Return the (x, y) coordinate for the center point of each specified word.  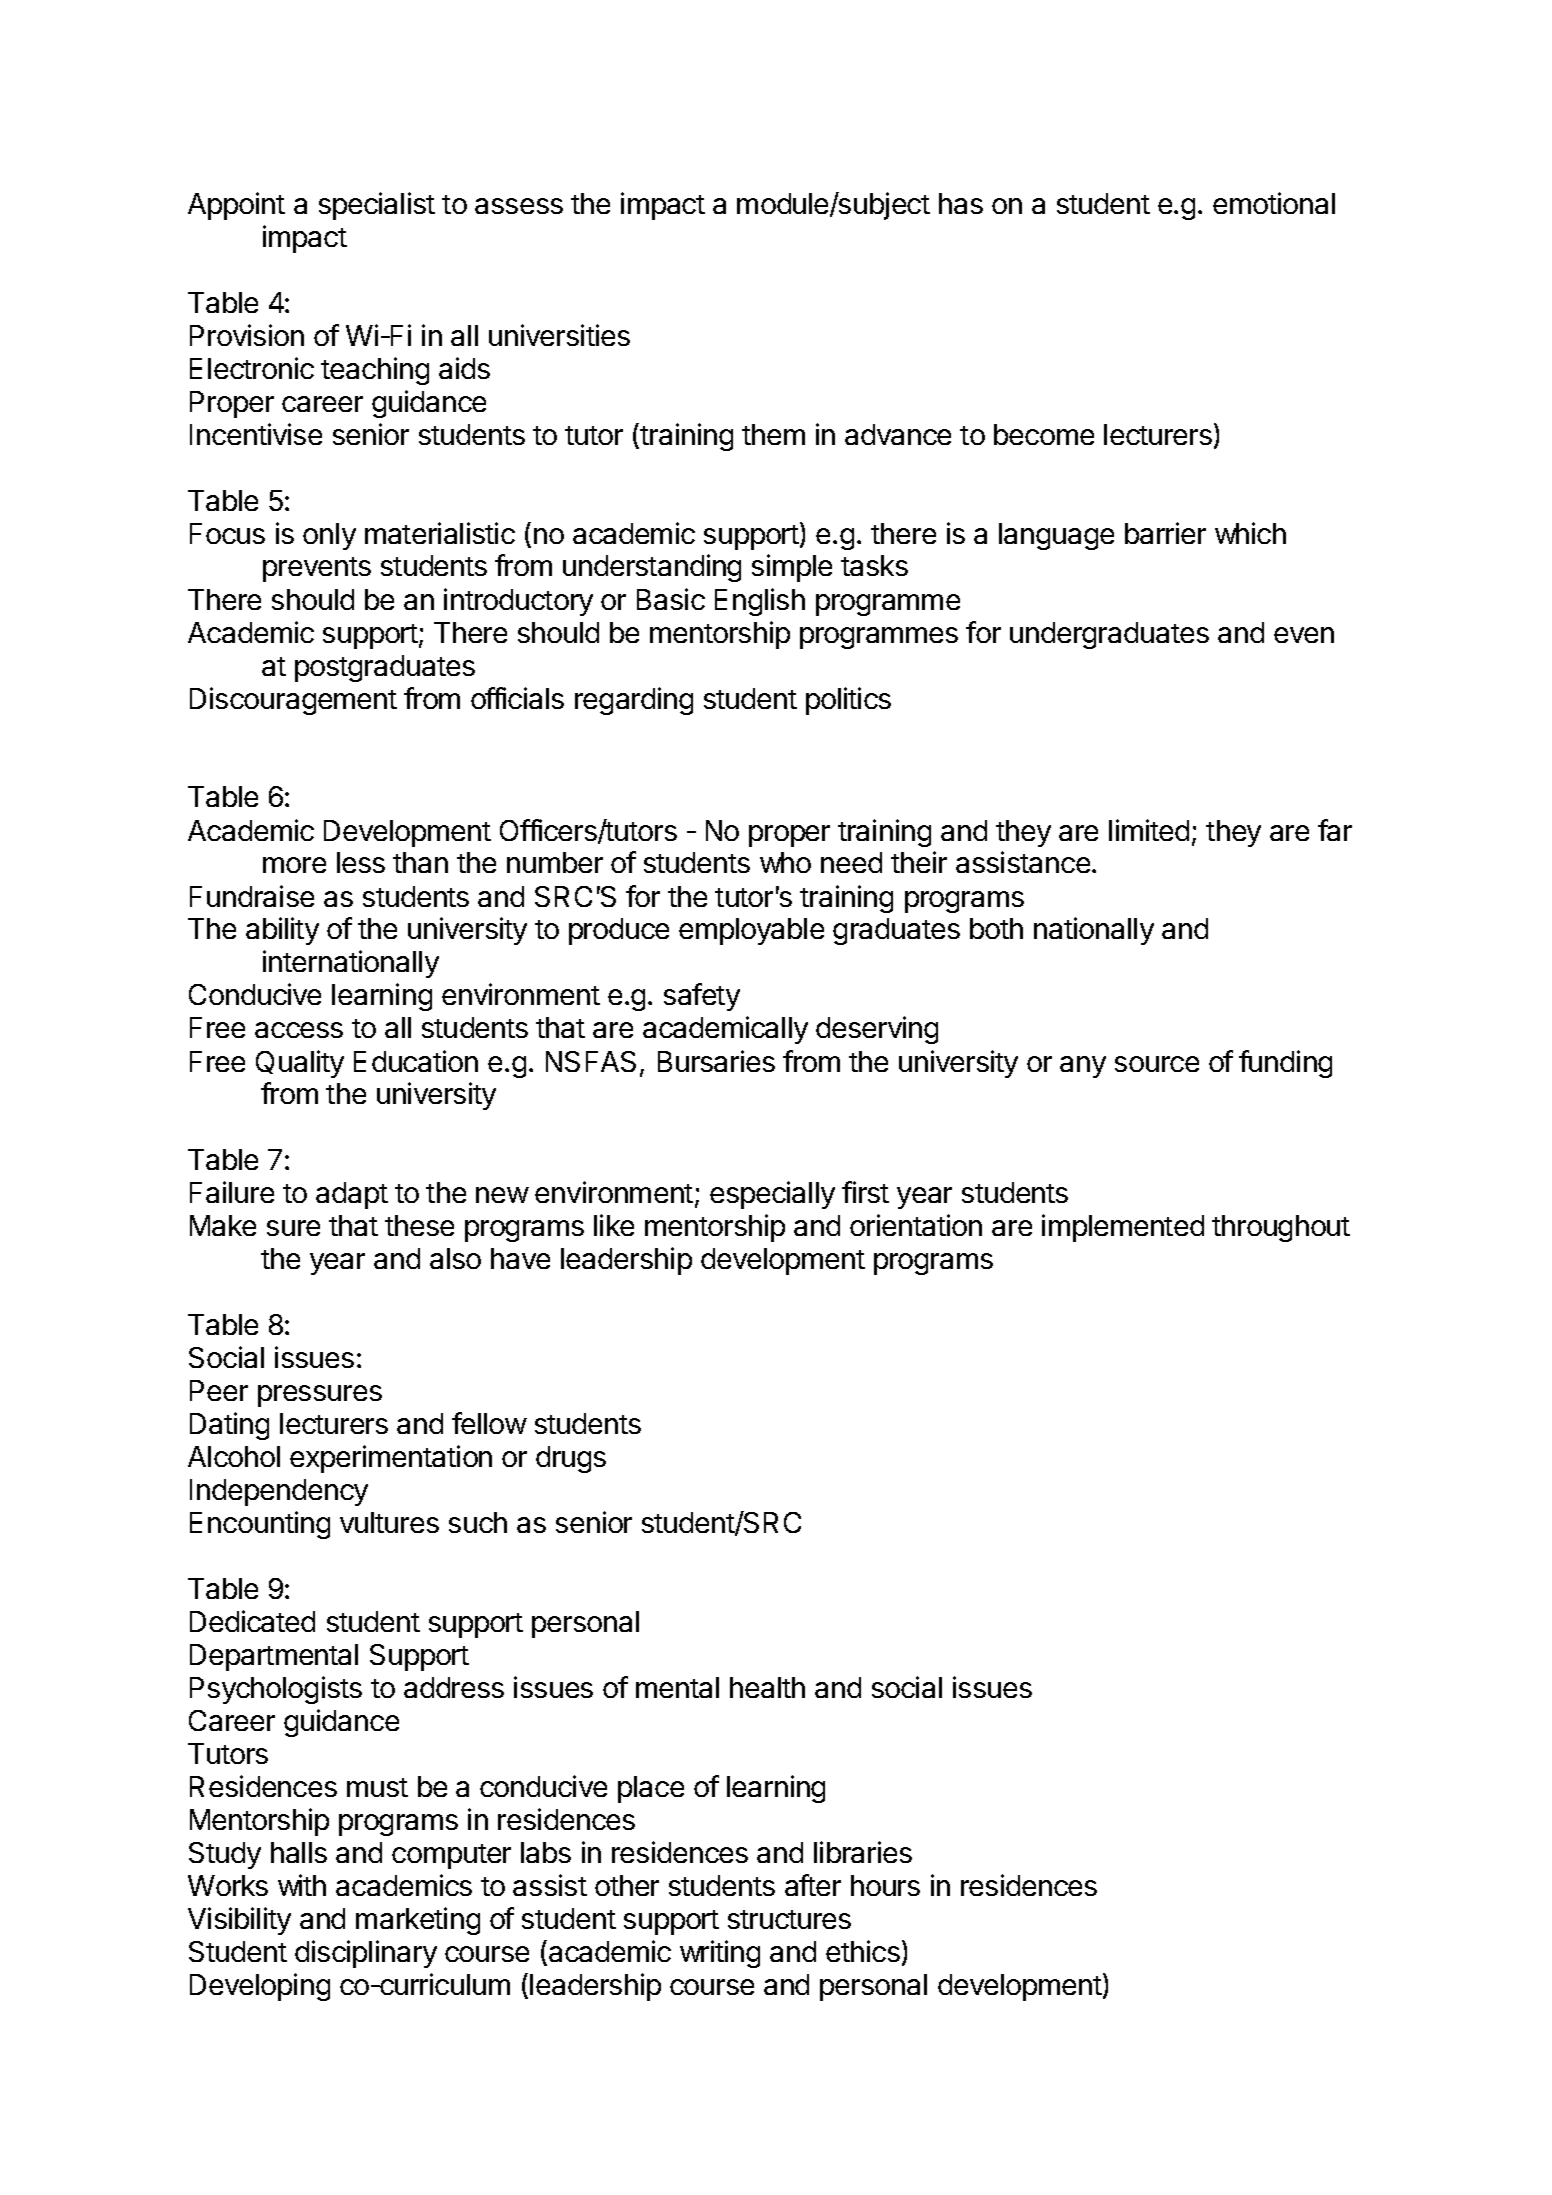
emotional (1274, 203)
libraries (863, 1852)
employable (751, 931)
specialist (377, 206)
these (419, 1225)
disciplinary (366, 1954)
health (767, 1687)
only (329, 536)
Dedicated (252, 1621)
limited (1149, 830)
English (760, 602)
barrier (1165, 533)
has (961, 203)
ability (282, 931)
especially (772, 1195)
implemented (1123, 1228)
